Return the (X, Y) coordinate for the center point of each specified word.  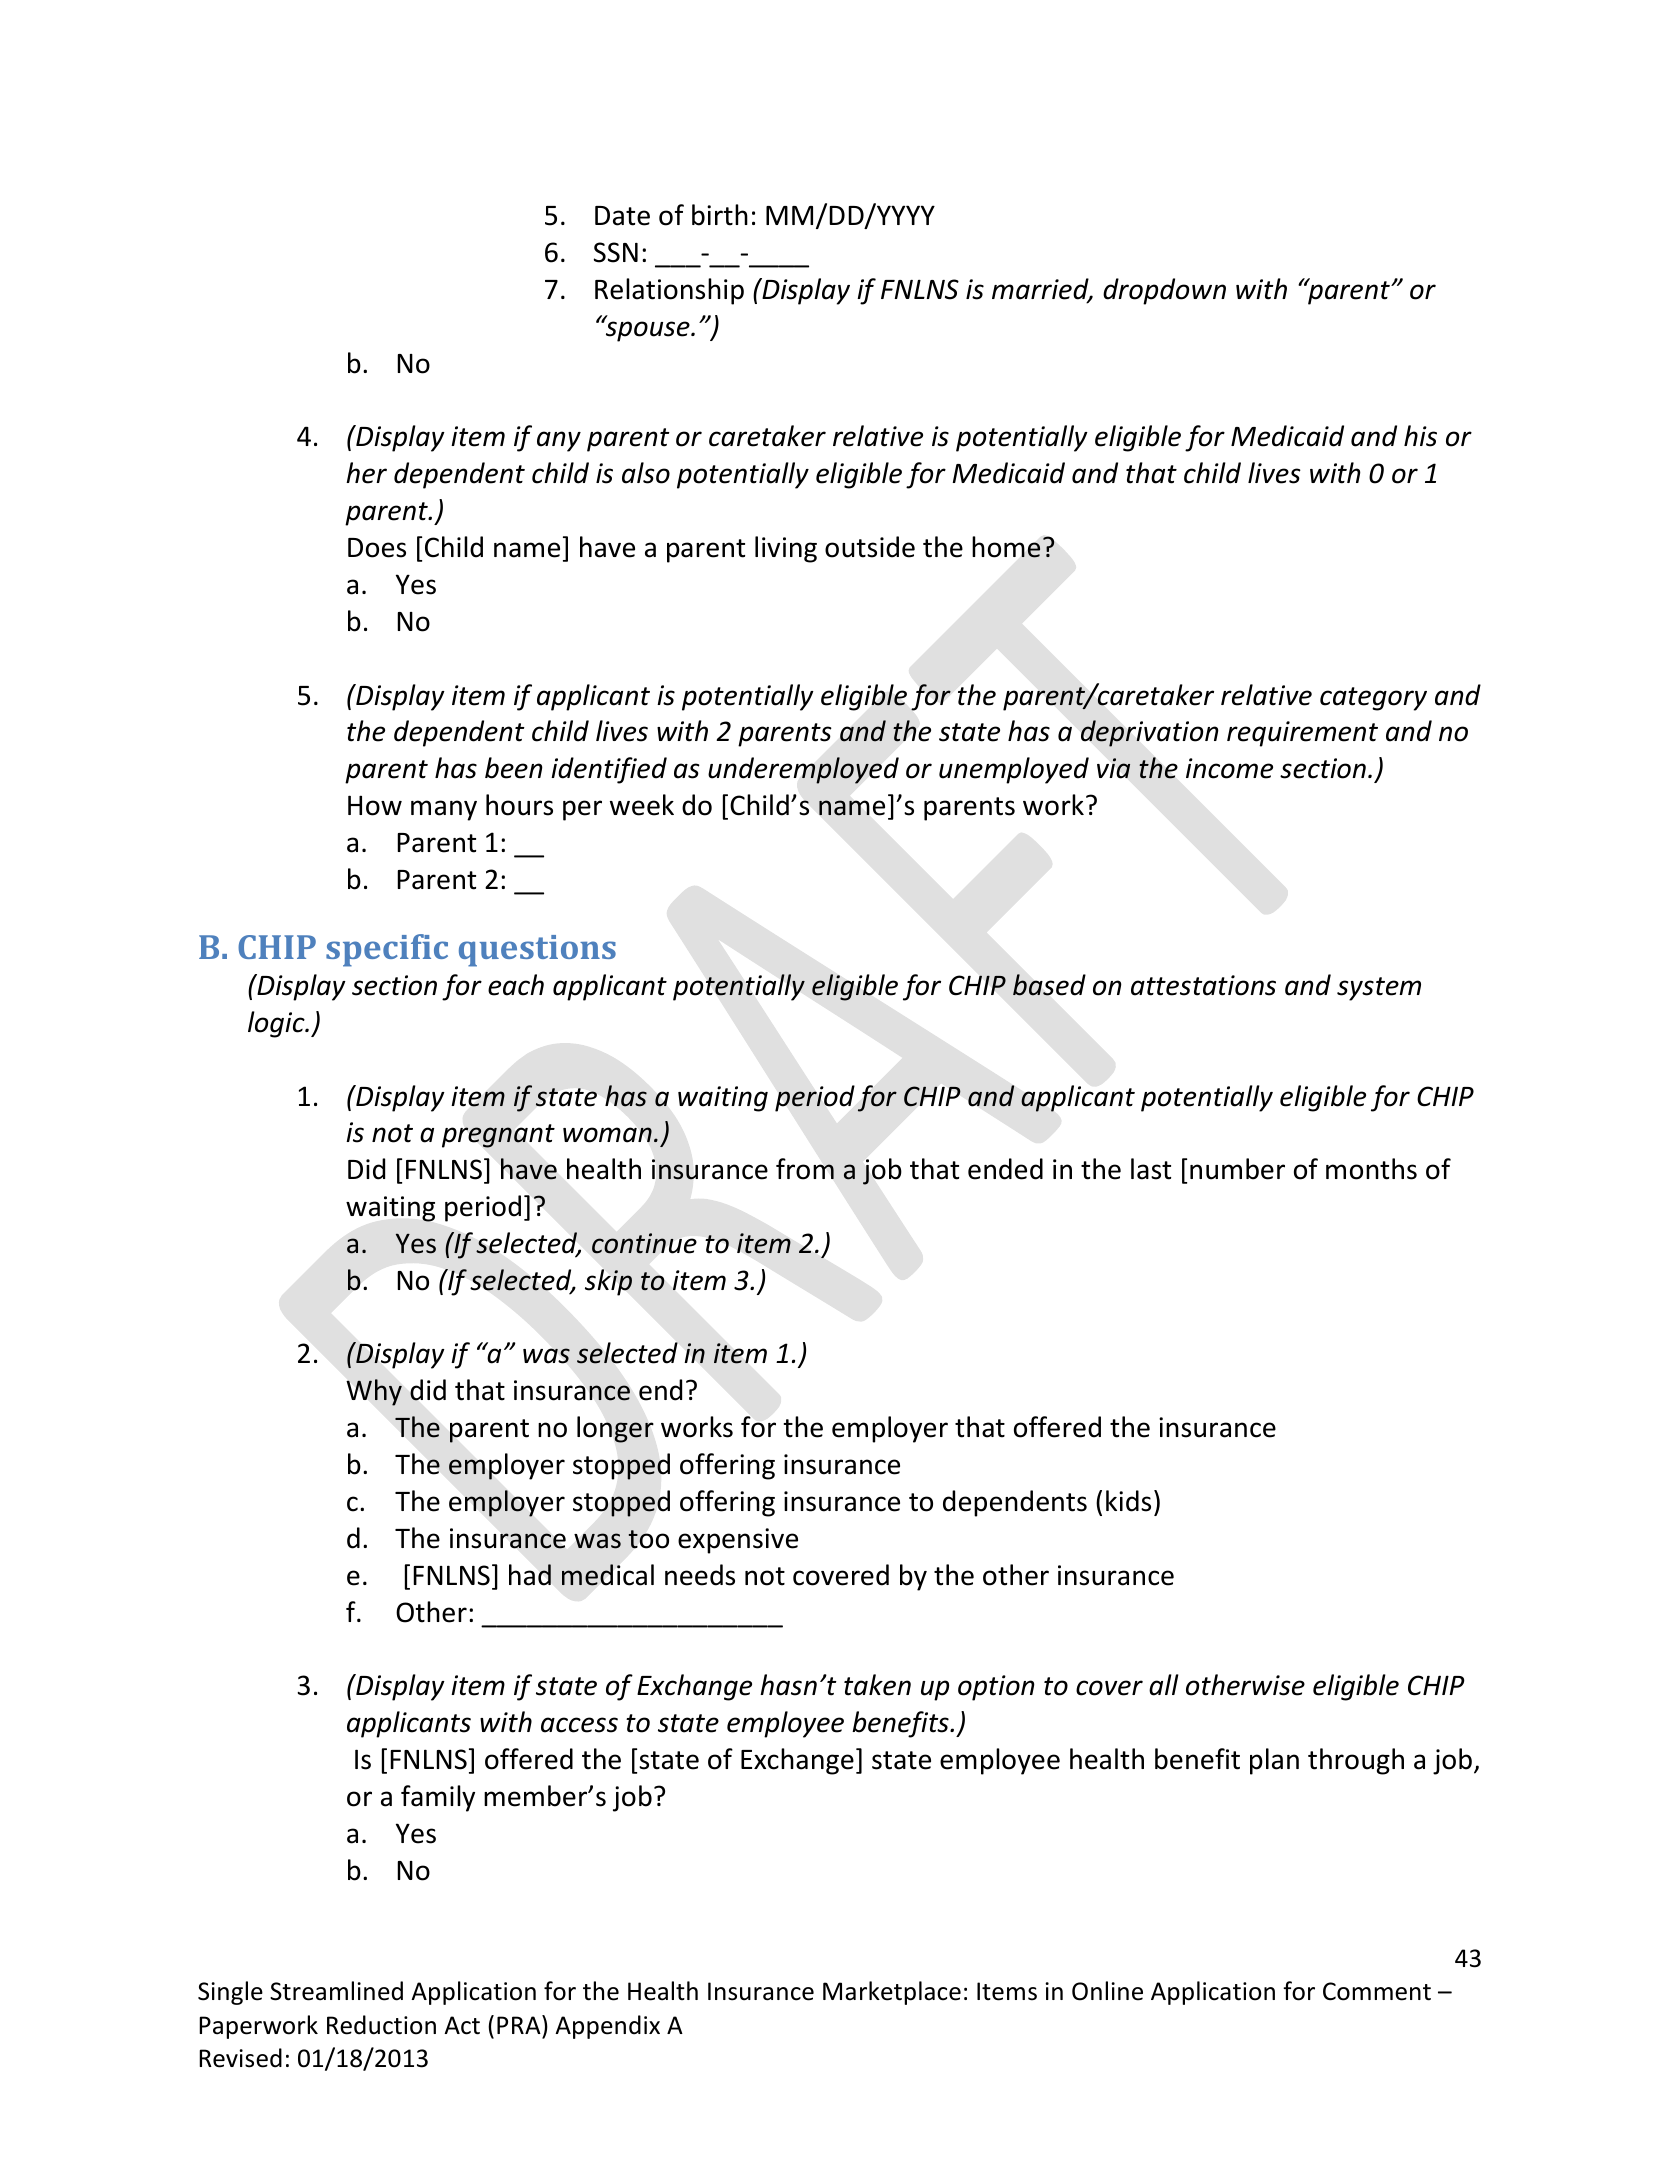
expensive (738, 1541)
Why (374, 1392)
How (375, 805)
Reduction (381, 2025)
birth (720, 215)
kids (1128, 1501)
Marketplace (892, 1993)
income (1229, 768)
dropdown (1164, 291)
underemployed (803, 770)
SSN (616, 252)
